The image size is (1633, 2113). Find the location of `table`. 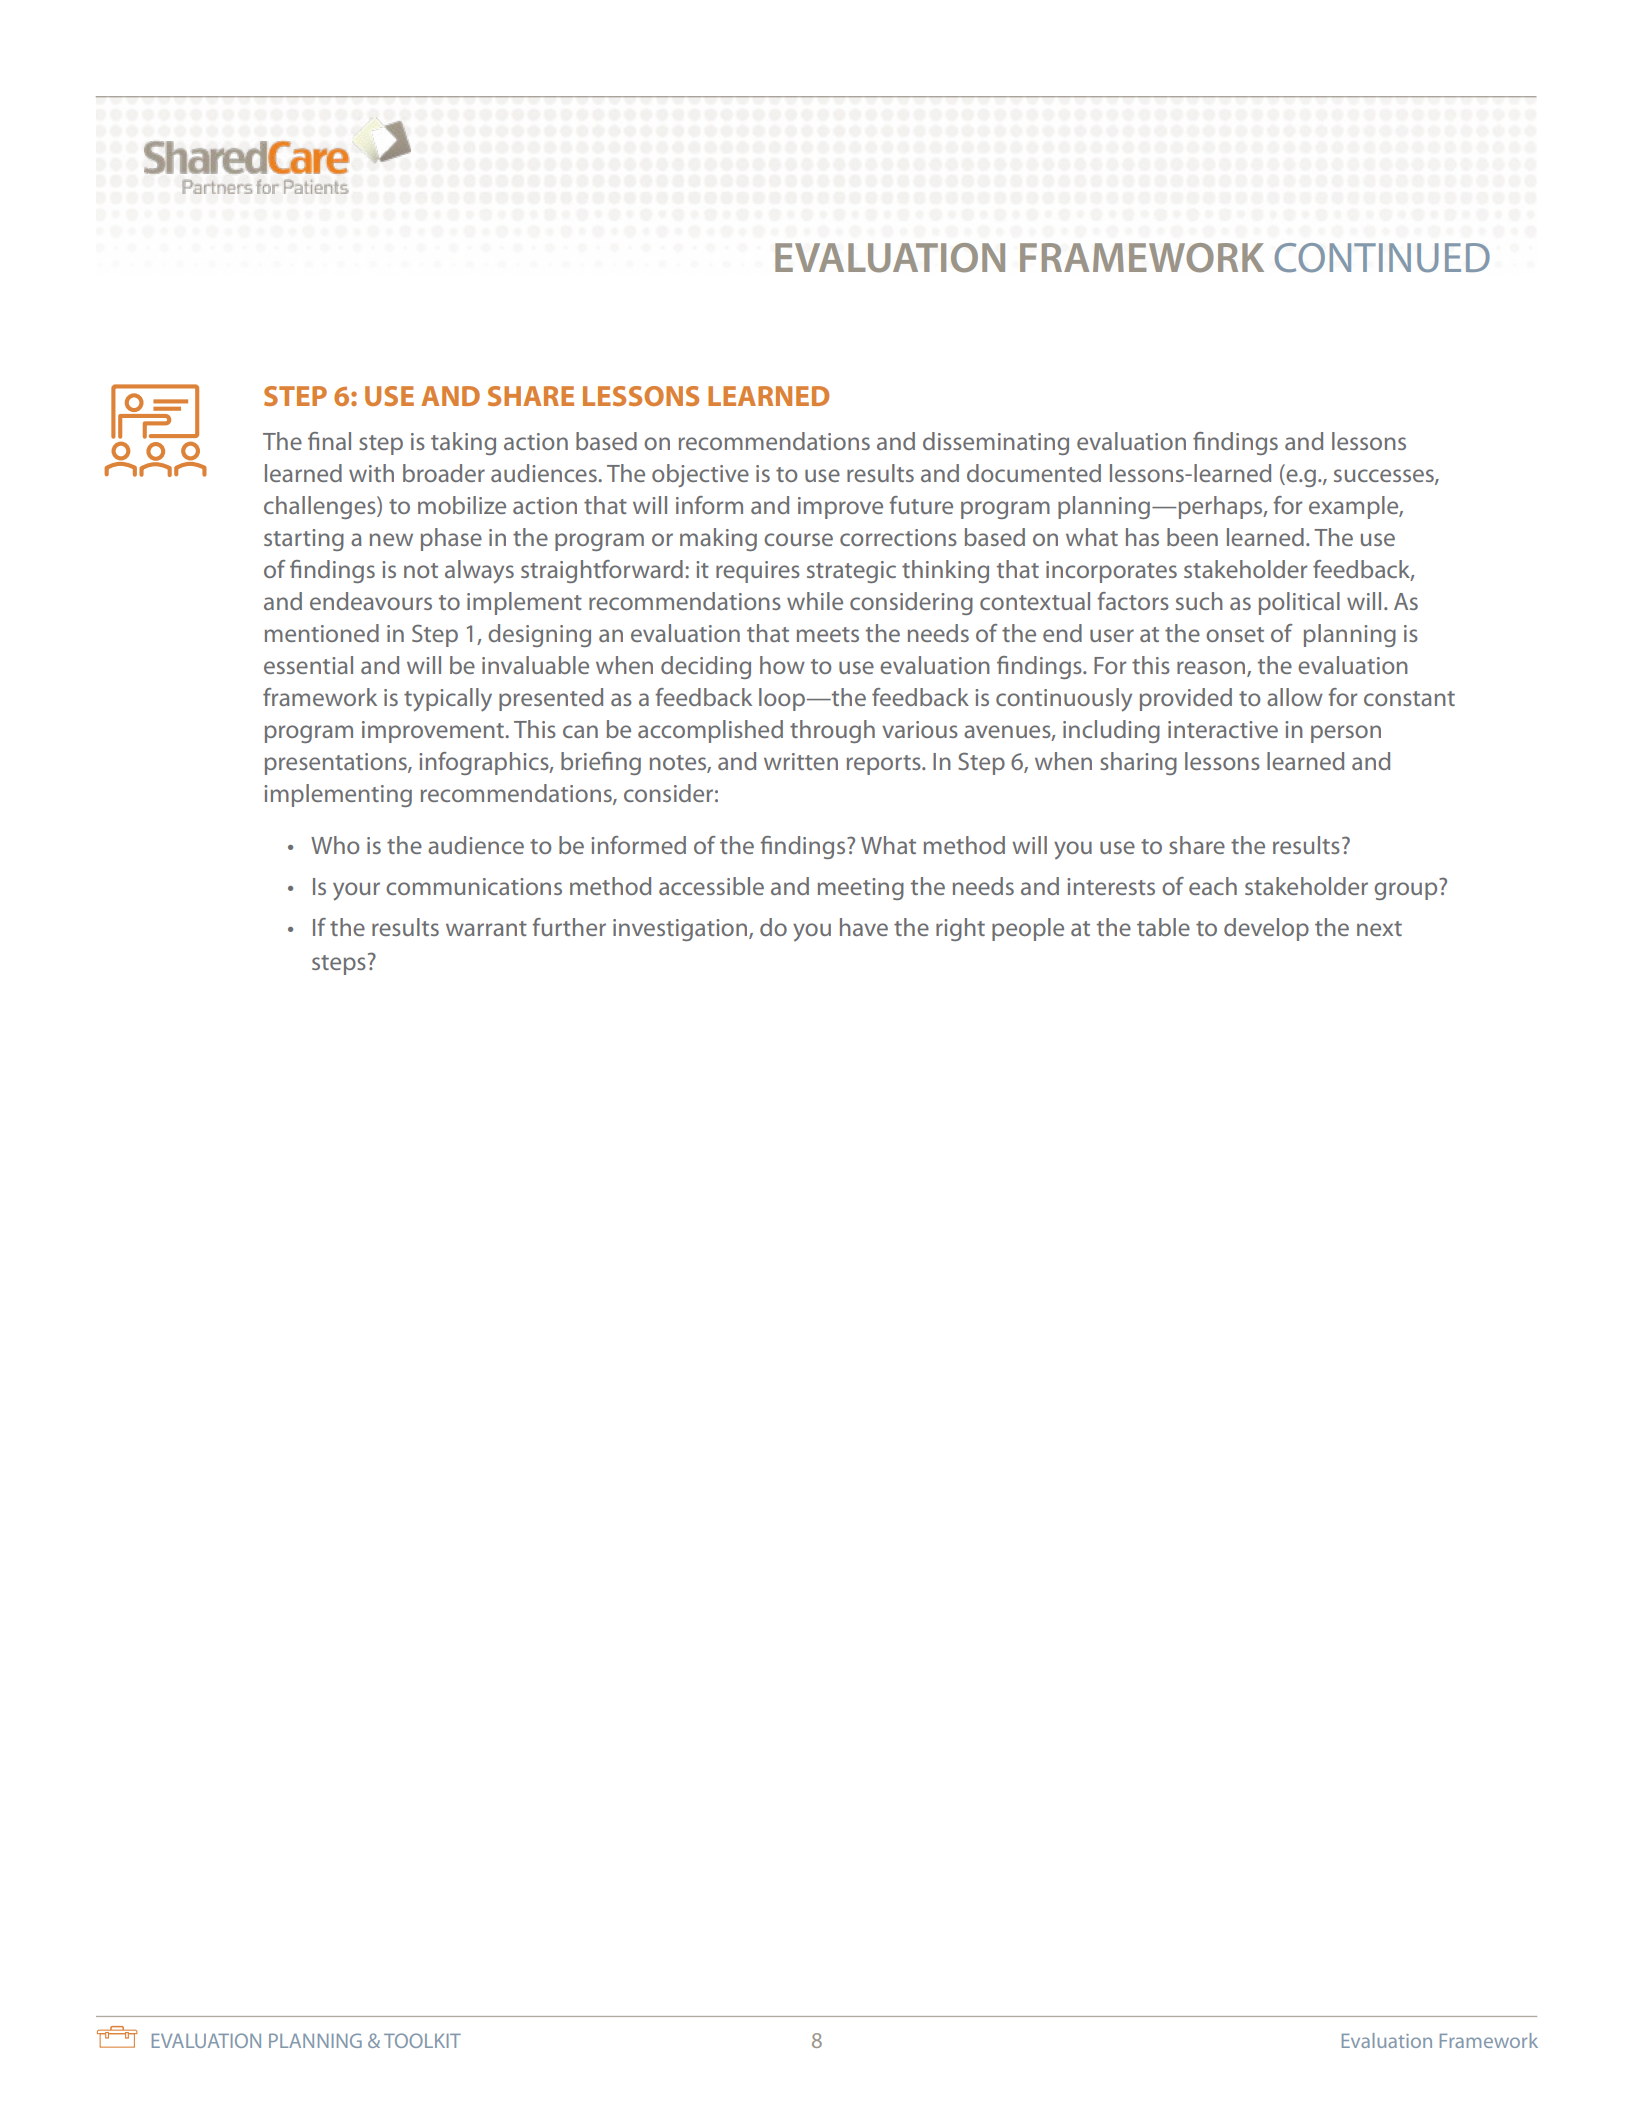

table is located at coordinates (1163, 927).
